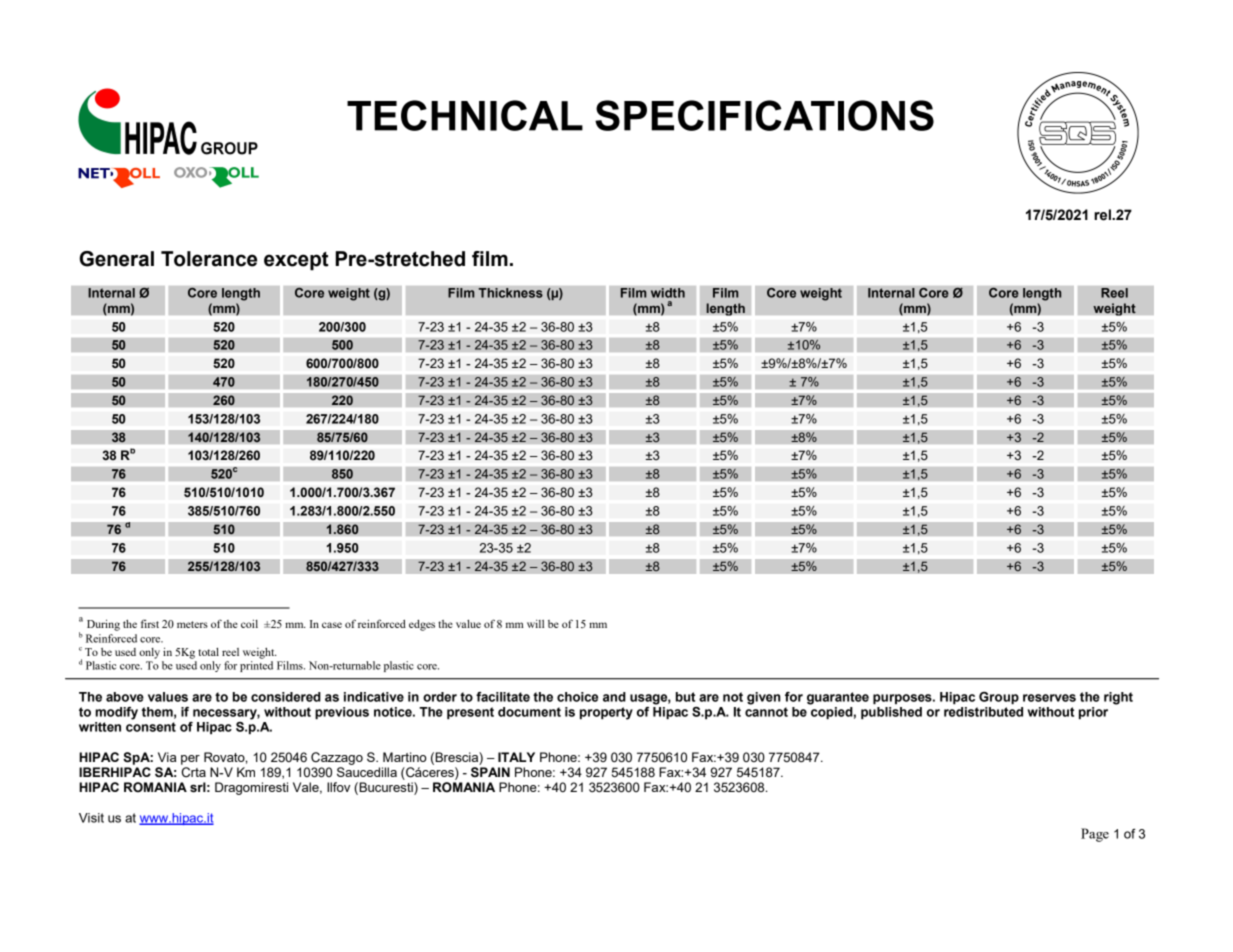 The width and height of the page is (1233, 952). I want to click on Group, so click(999, 698).
